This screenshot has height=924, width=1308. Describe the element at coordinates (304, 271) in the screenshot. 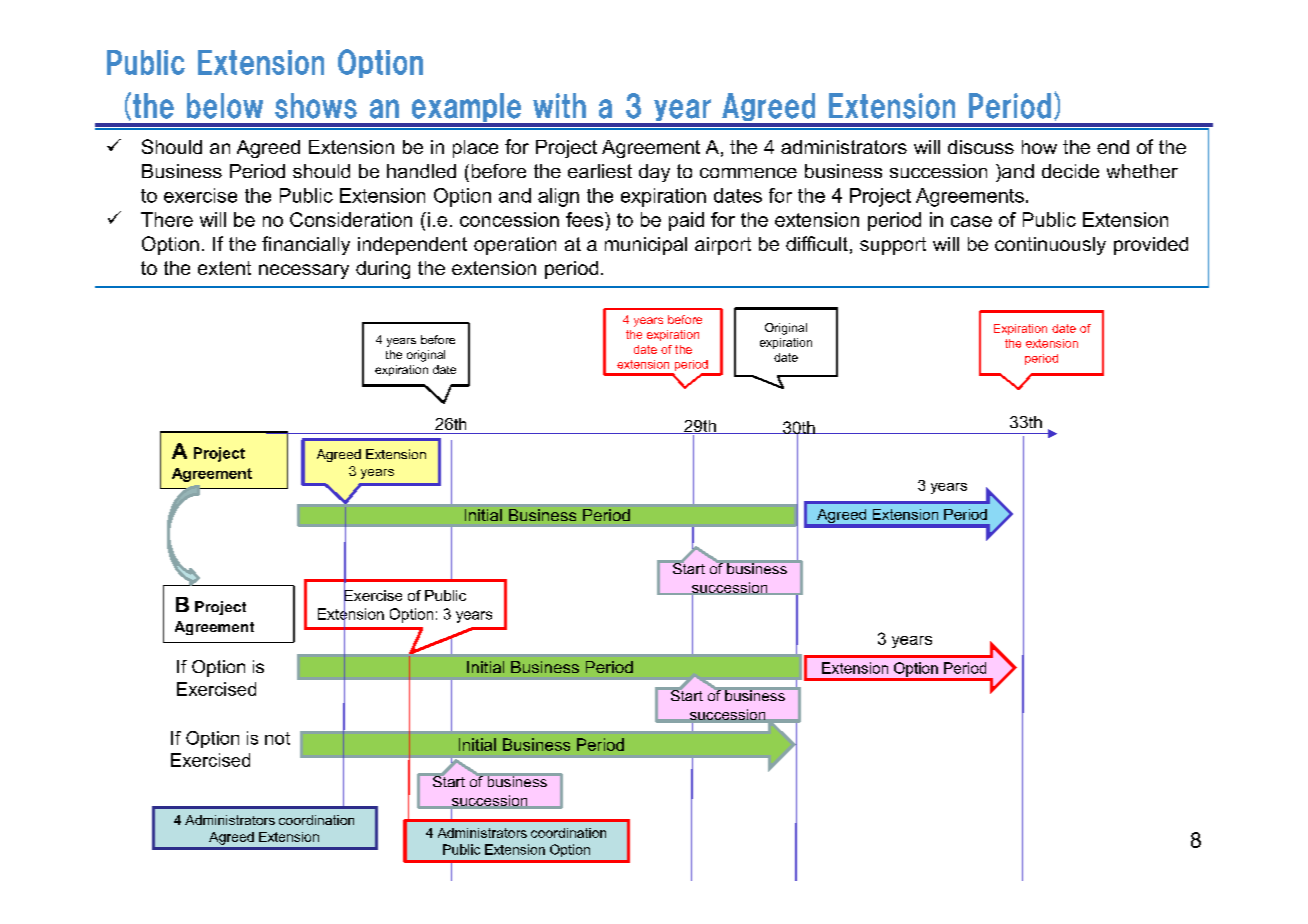

I see `necessary` at that location.
